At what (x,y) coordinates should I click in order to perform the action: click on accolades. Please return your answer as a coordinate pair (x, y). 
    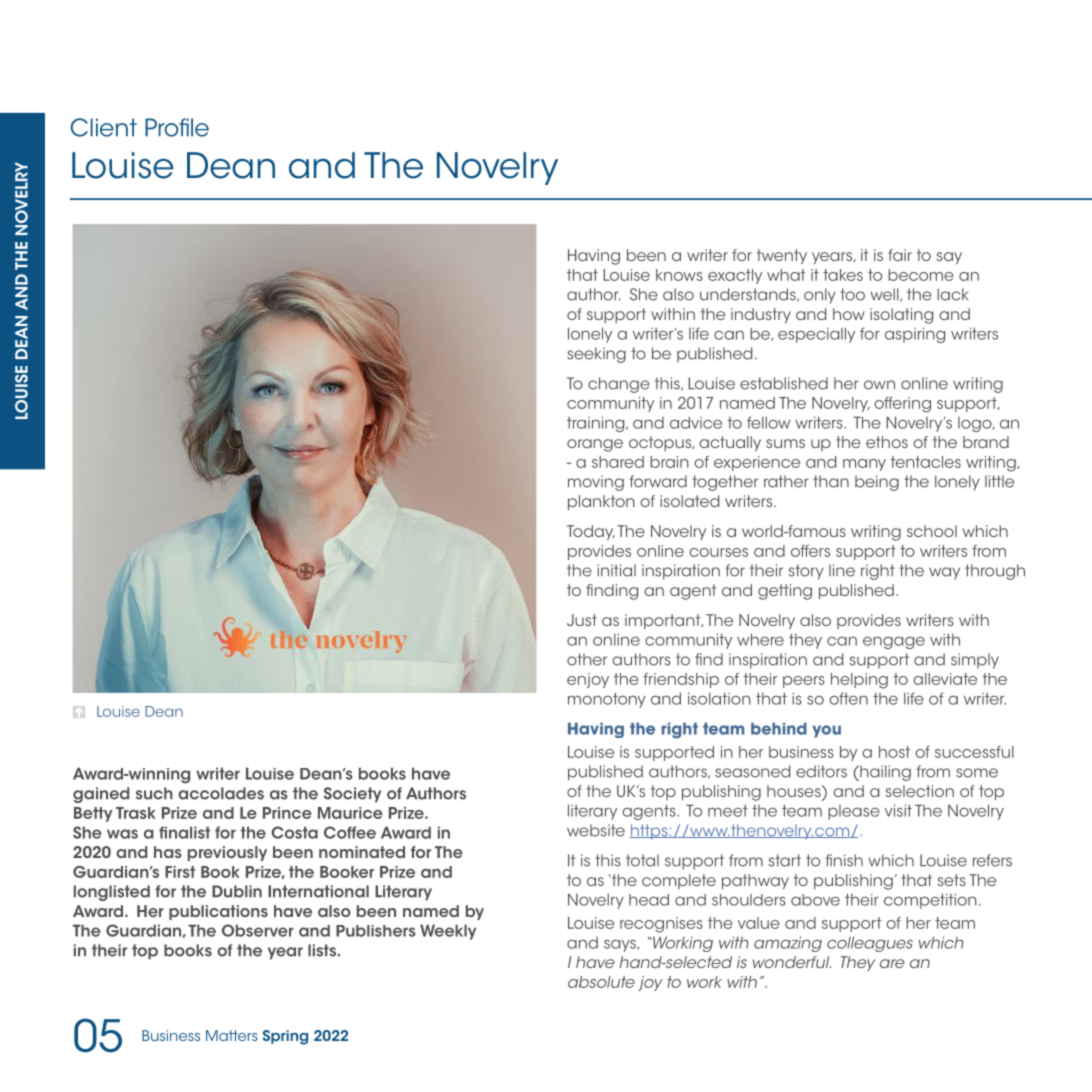
    Looking at the image, I should click on (221, 793).
